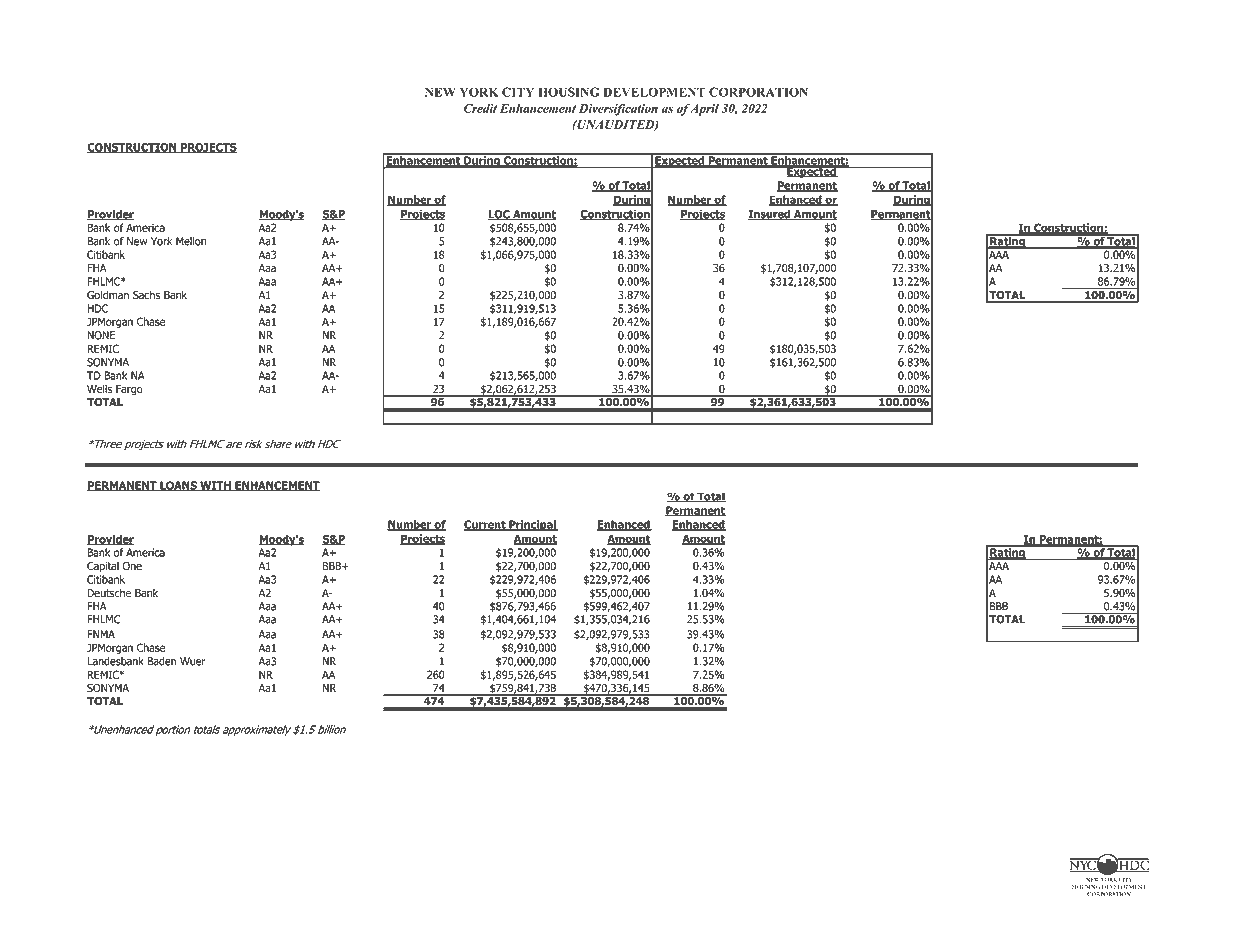  Describe the element at coordinates (109, 593) in the screenshot. I see `Deutsche` at that location.
